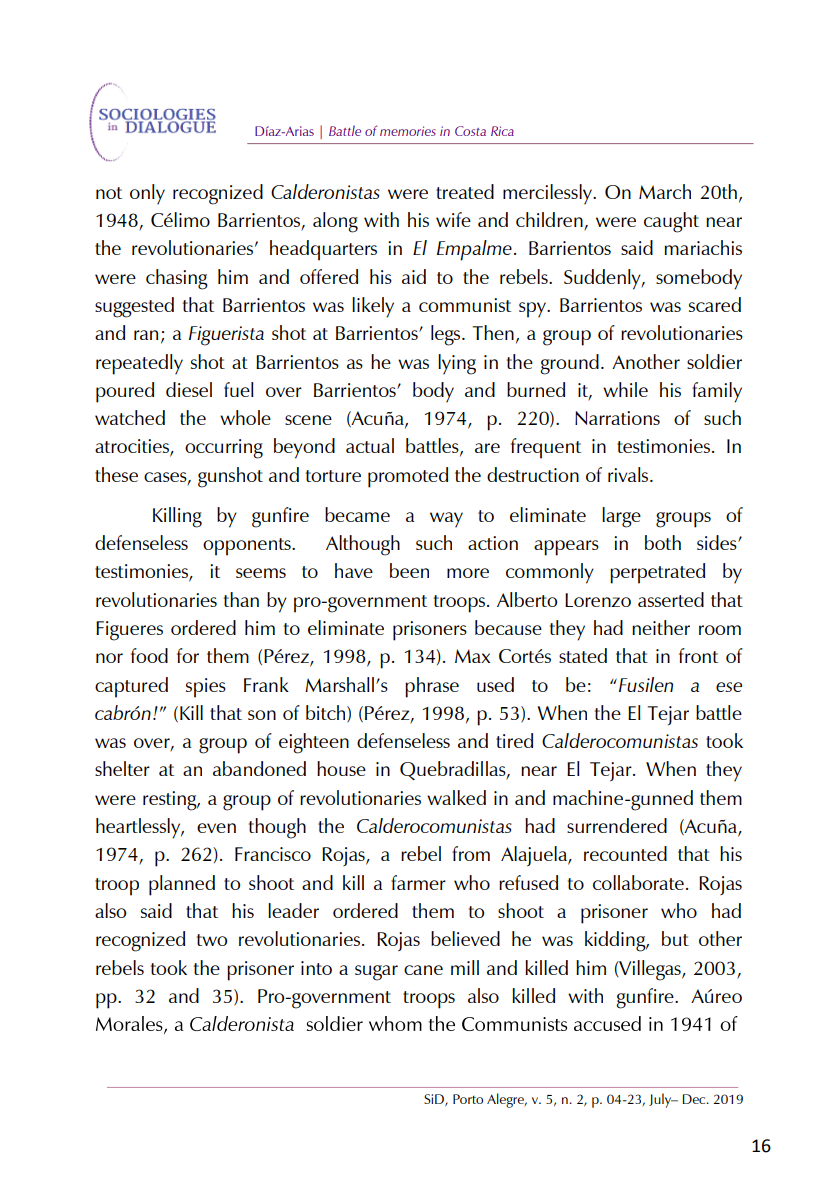  I want to click on opponents, so click(248, 547).
